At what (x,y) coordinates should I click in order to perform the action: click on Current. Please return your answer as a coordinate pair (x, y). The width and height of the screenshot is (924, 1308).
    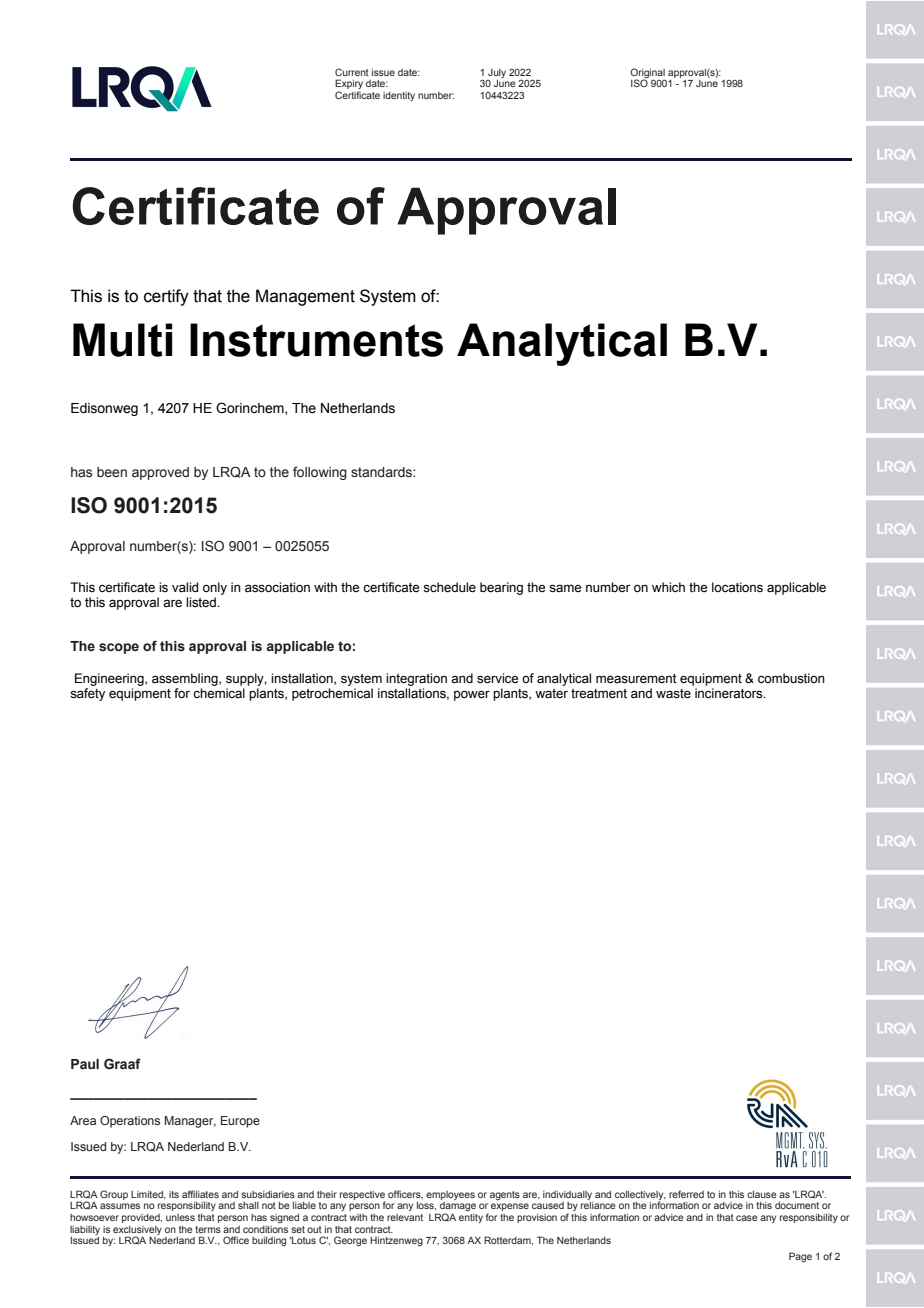
    Looking at the image, I should click on (352, 72).
